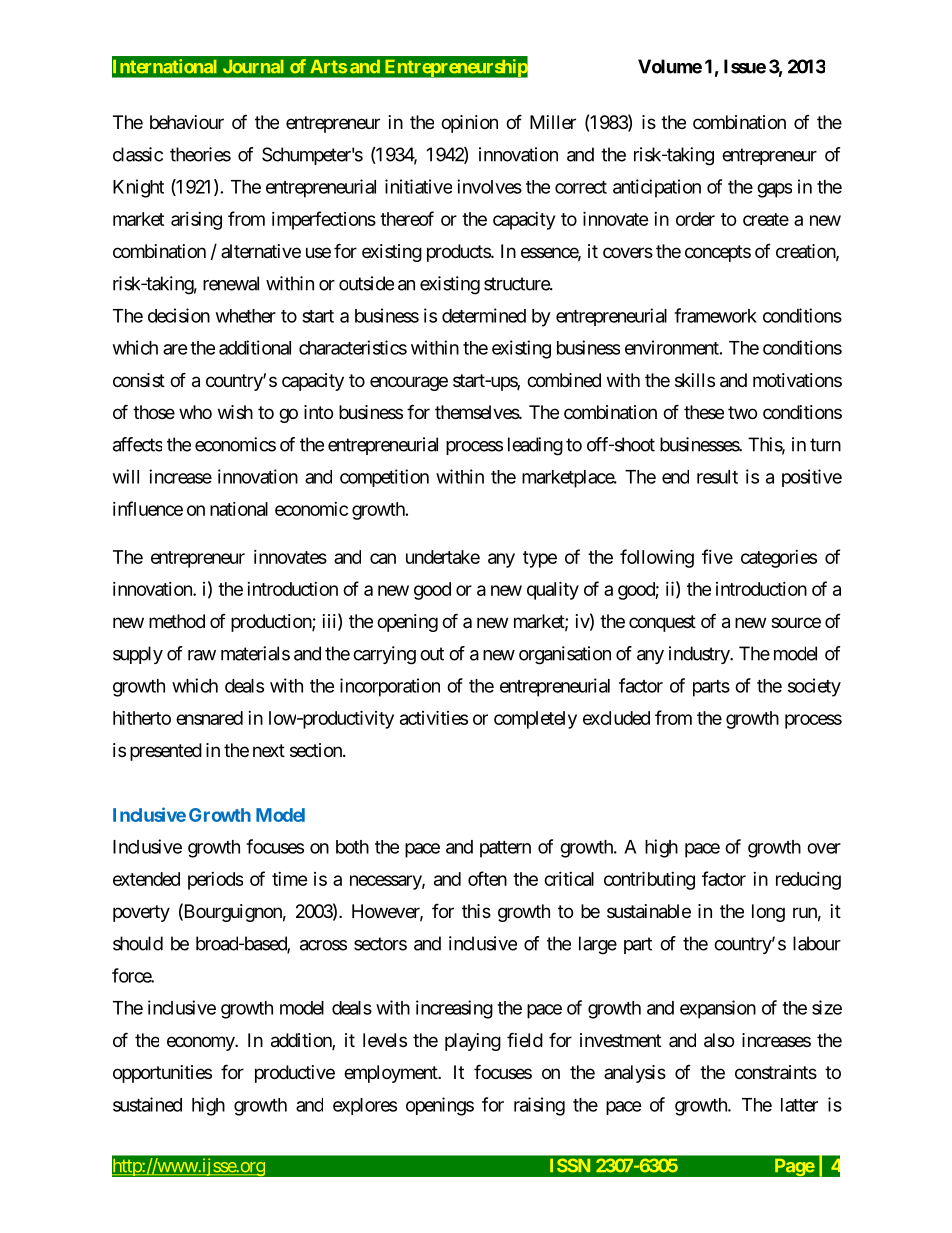  I want to click on society, so click(814, 687).
